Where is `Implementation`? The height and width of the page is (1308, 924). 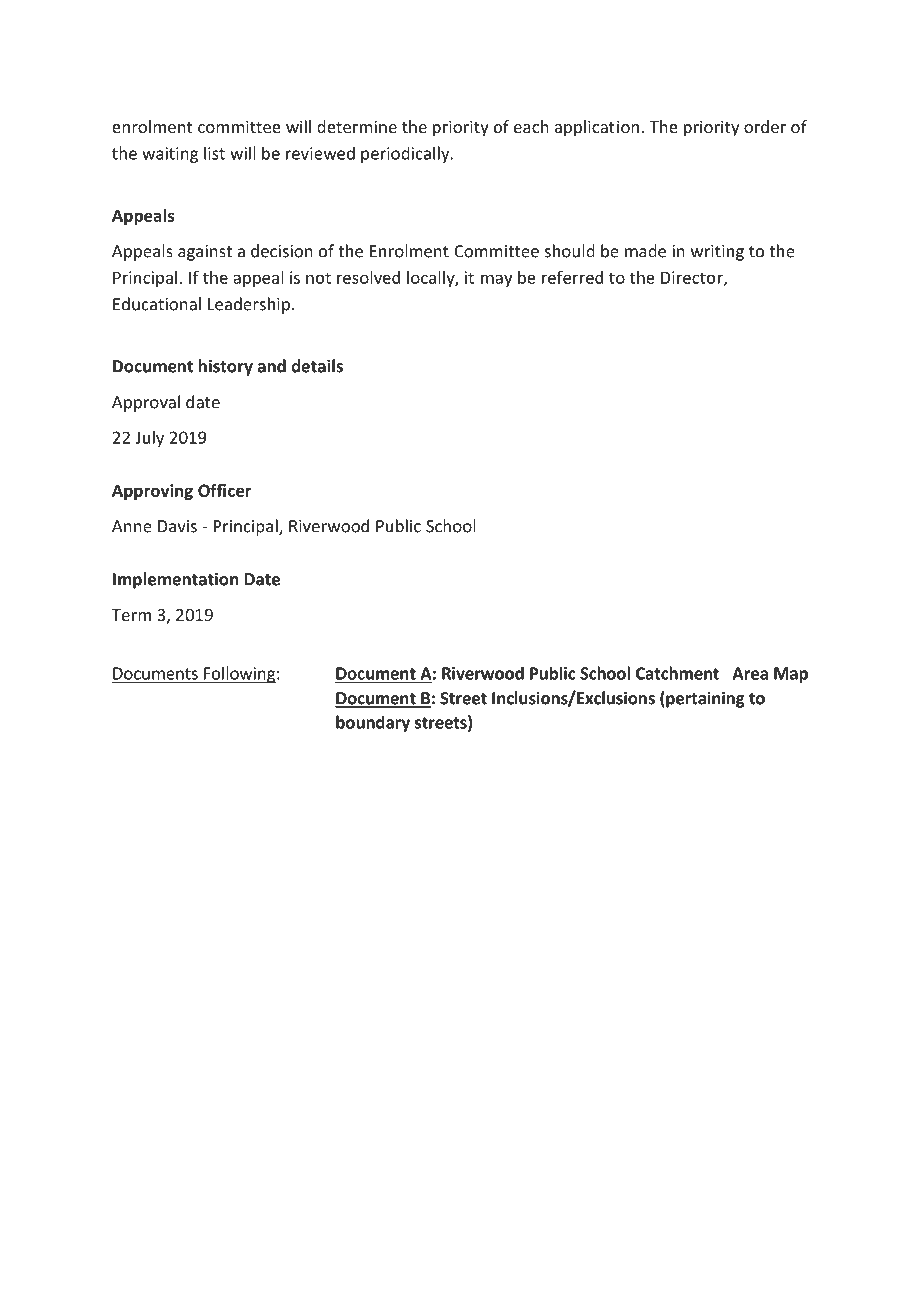
Implementation is located at coordinates (175, 580).
